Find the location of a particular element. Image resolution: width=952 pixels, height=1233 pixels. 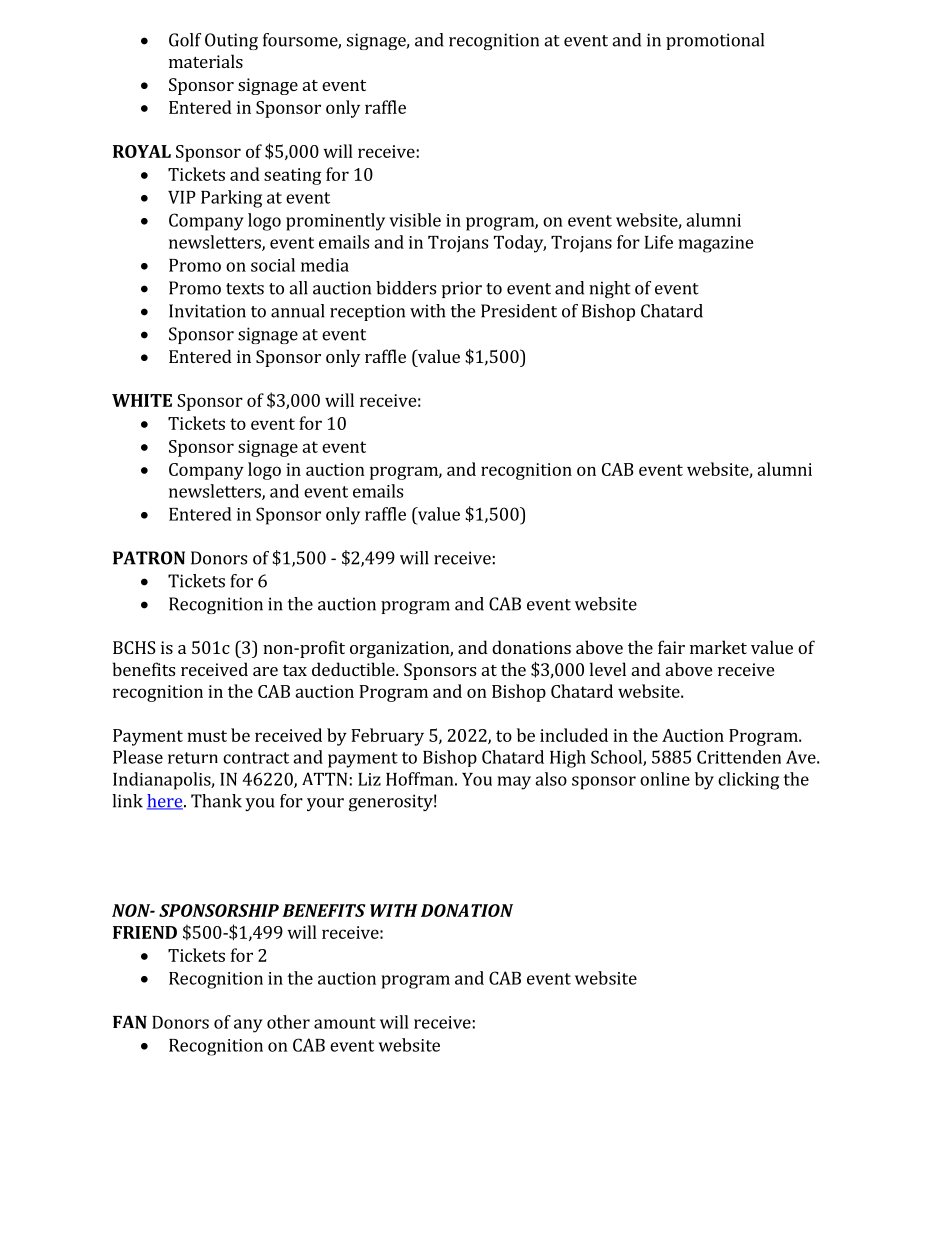

online is located at coordinates (665, 779).
